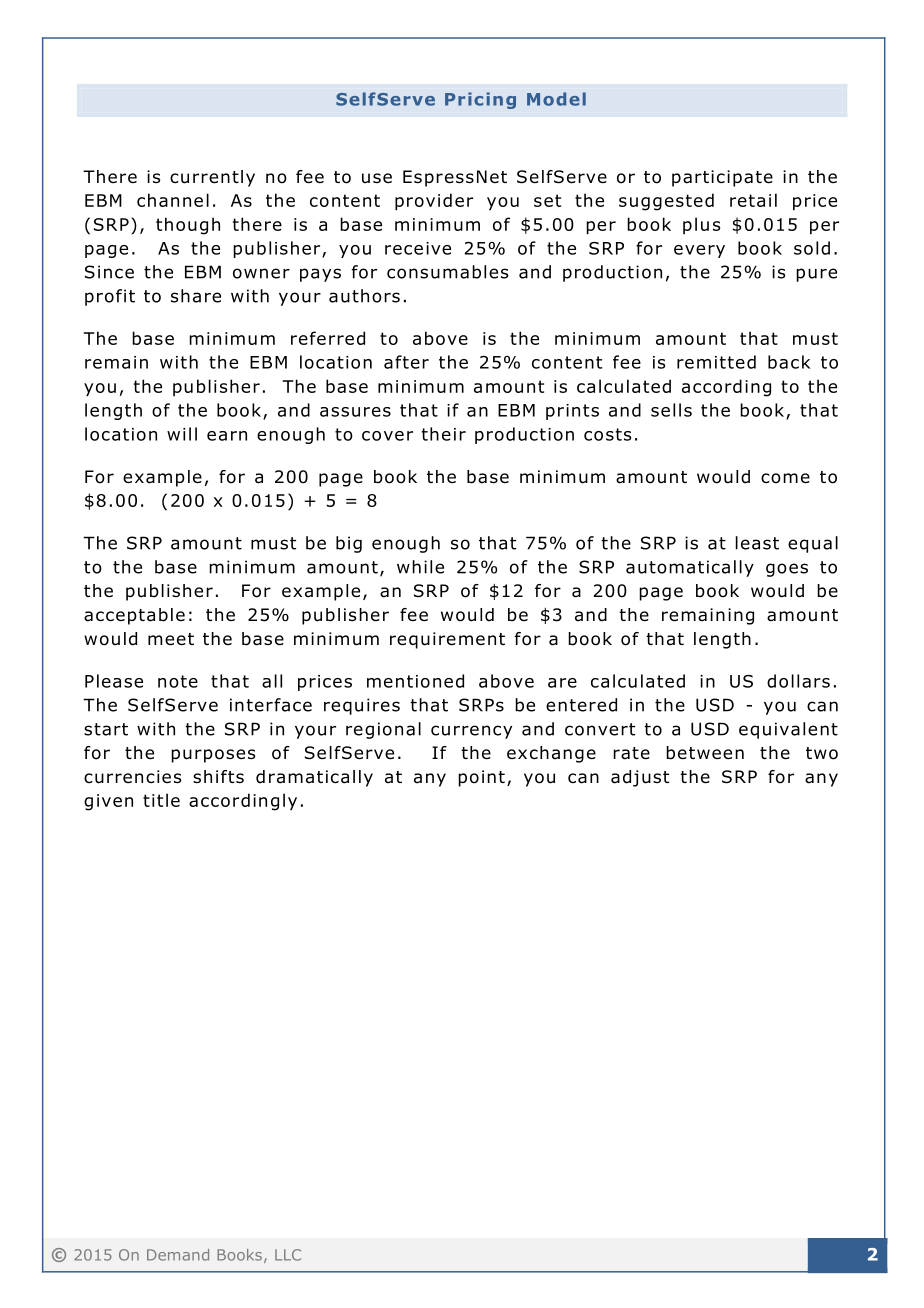 Image resolution: width=924 pixels, height=1308 pixels. Describe the element at coordinates (798, 681) in the screenshot. I see `dollars` at that location.
